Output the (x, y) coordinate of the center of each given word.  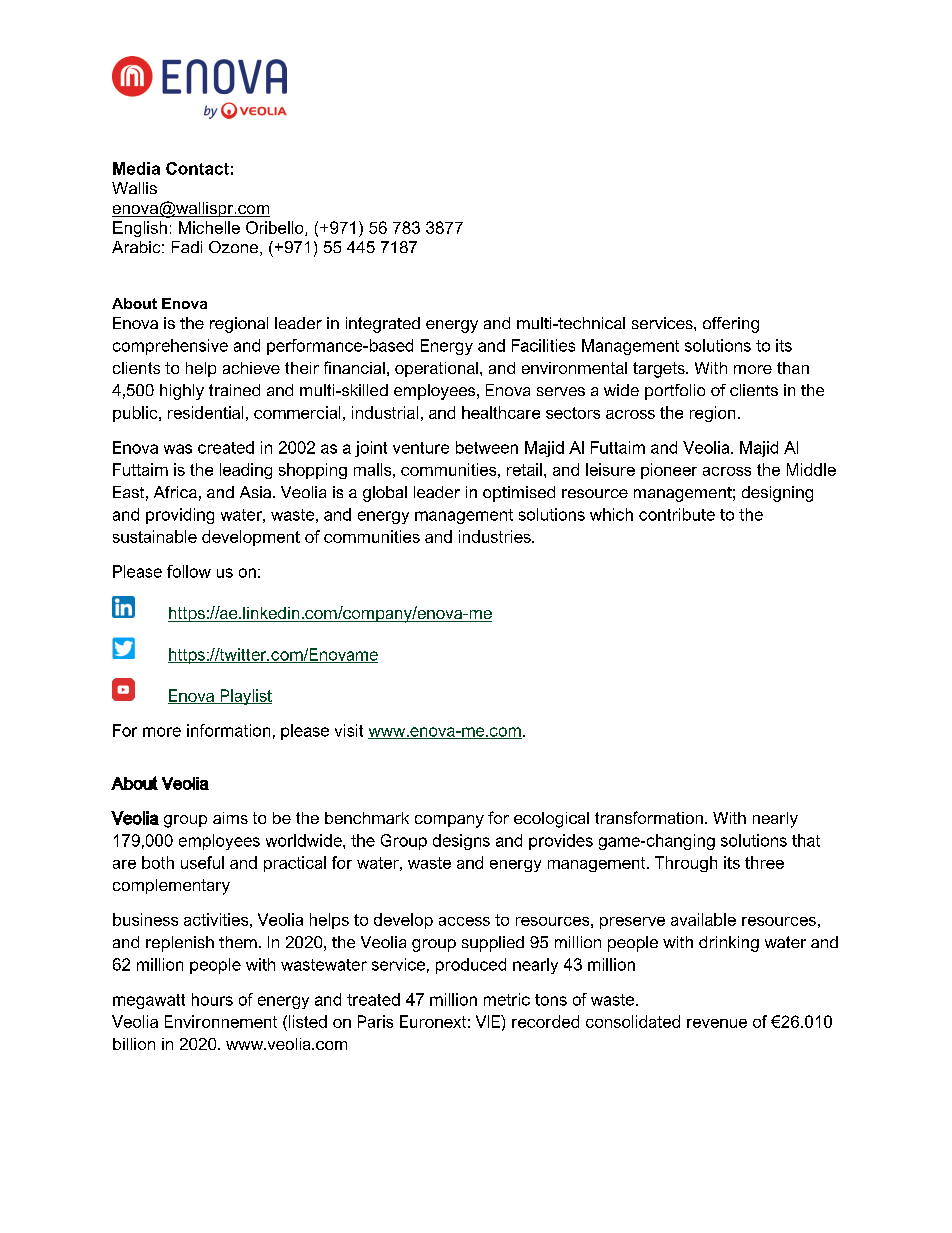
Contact (197, 168)
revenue (717, 1023)
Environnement (221, 1021)
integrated (383, 325)
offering (731, 325)
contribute (677, 514)
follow (189, 571)
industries (496, 536)
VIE (489, 1021)
